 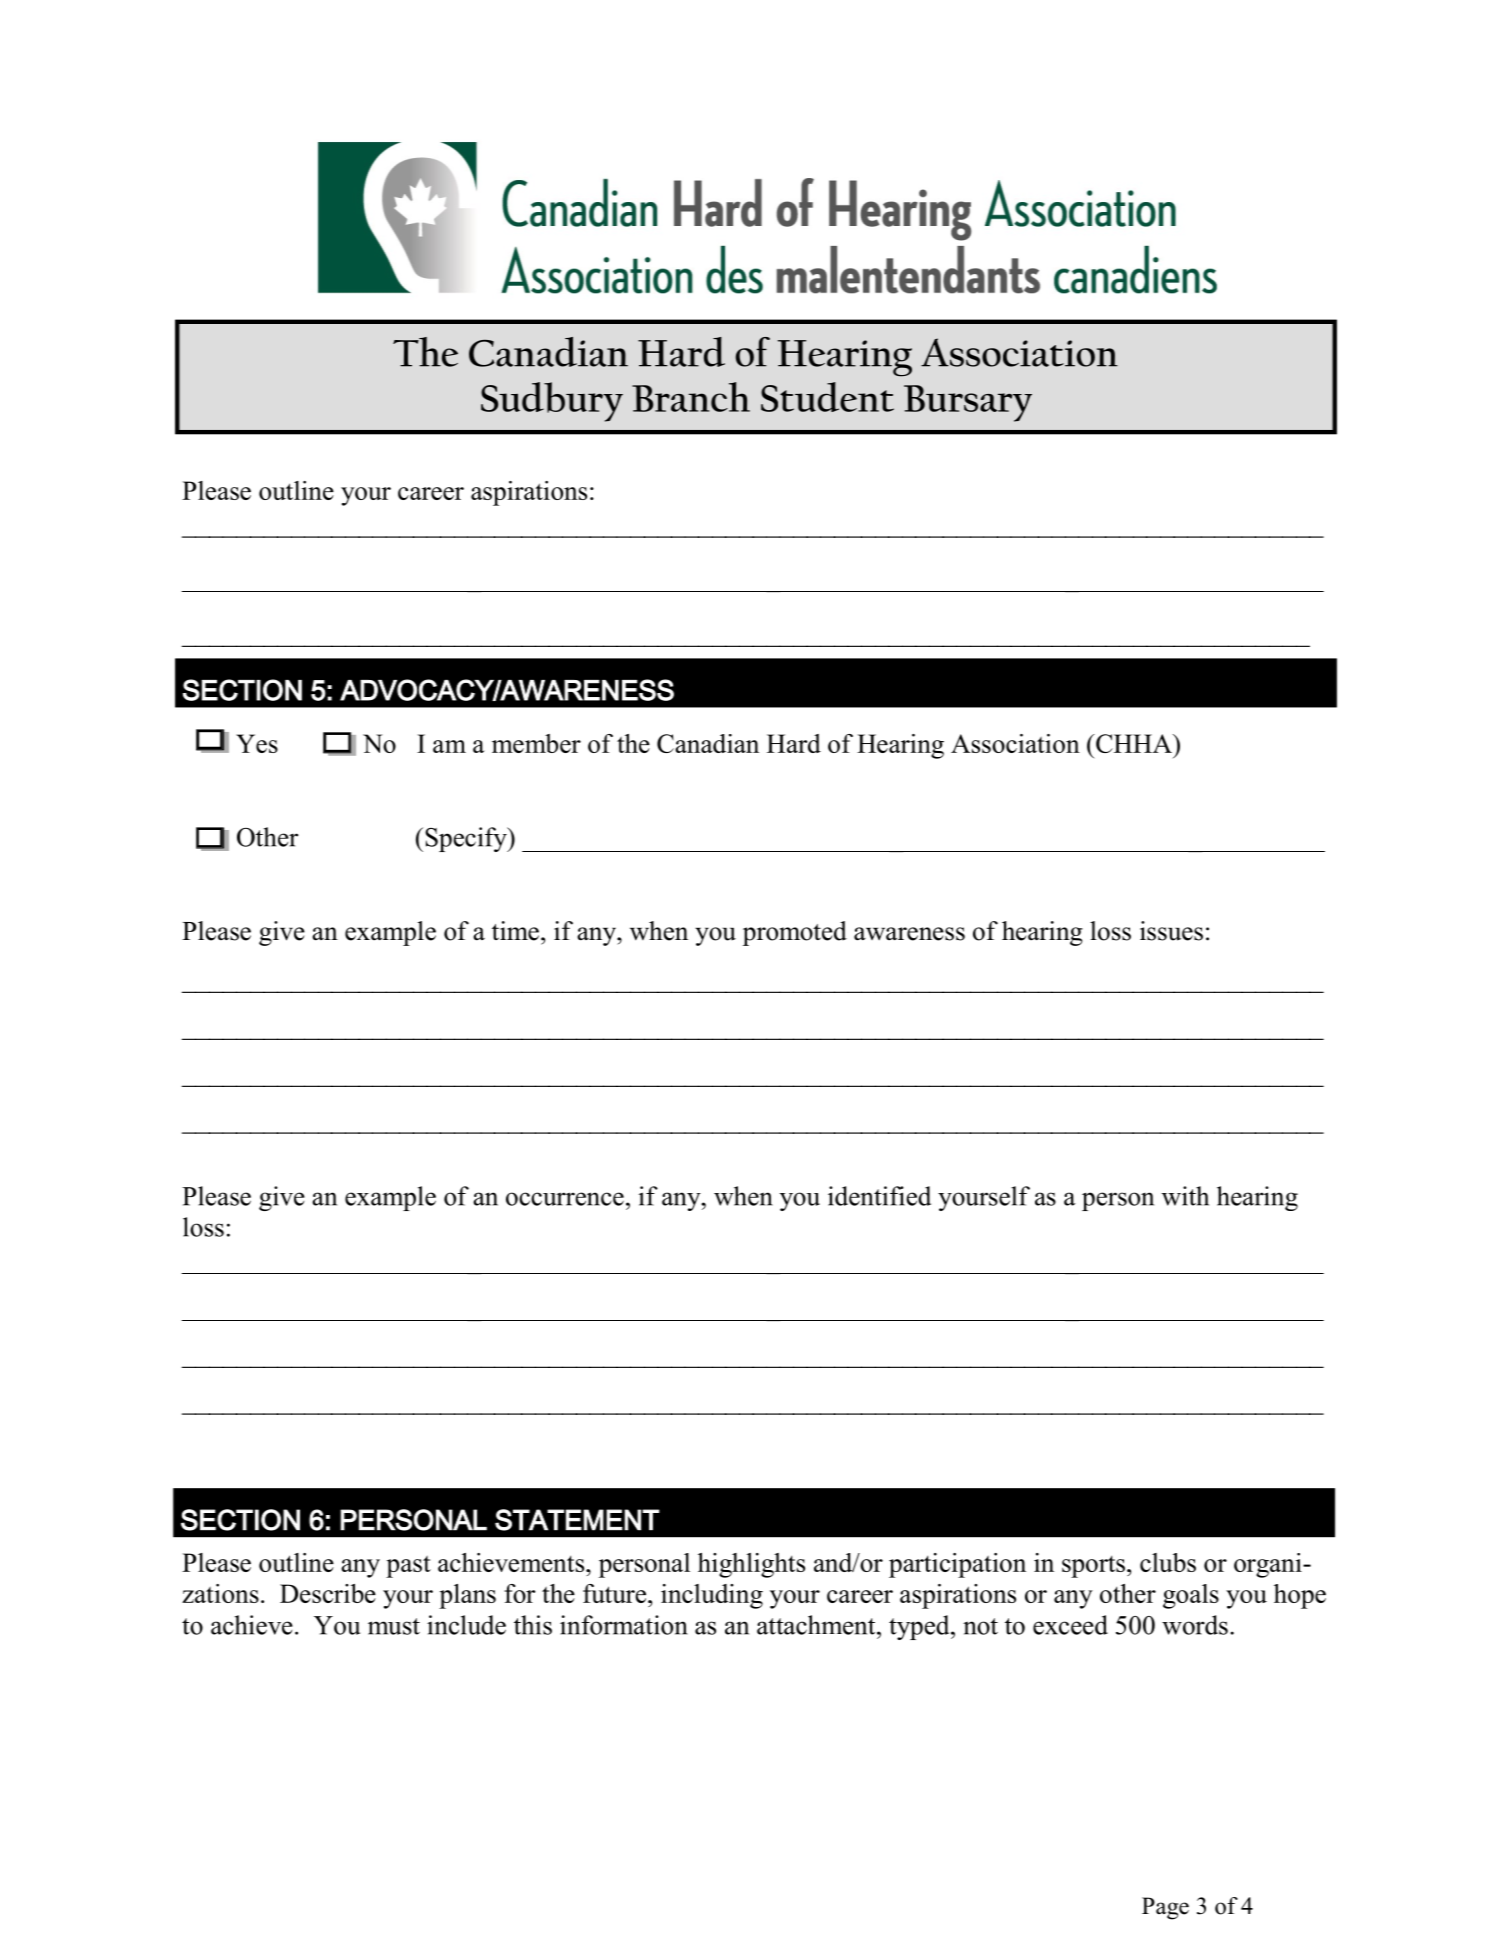 I want to click on highlights, so click(x=751, y=1565).
